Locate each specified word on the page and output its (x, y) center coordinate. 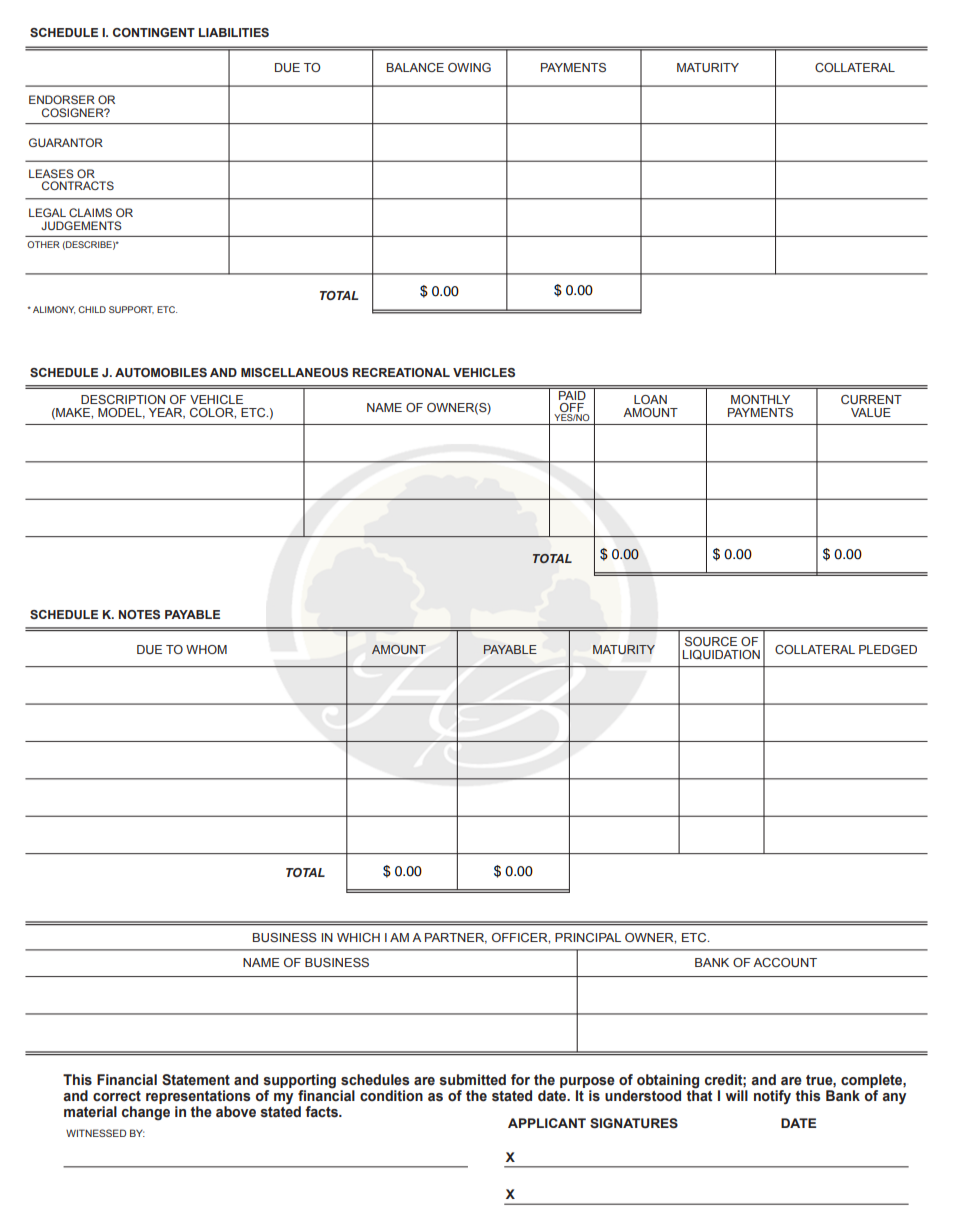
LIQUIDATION (721, 655)
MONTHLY (760, 399)
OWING (469, 67)
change (146, 1113)
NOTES (139, 614)
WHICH (358, 937)
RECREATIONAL (401, 372)
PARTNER (456, 938)
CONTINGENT (154, 32)
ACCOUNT (785, 962)
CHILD (92, 309)
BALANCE (415, 67)
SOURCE (711, 641)
